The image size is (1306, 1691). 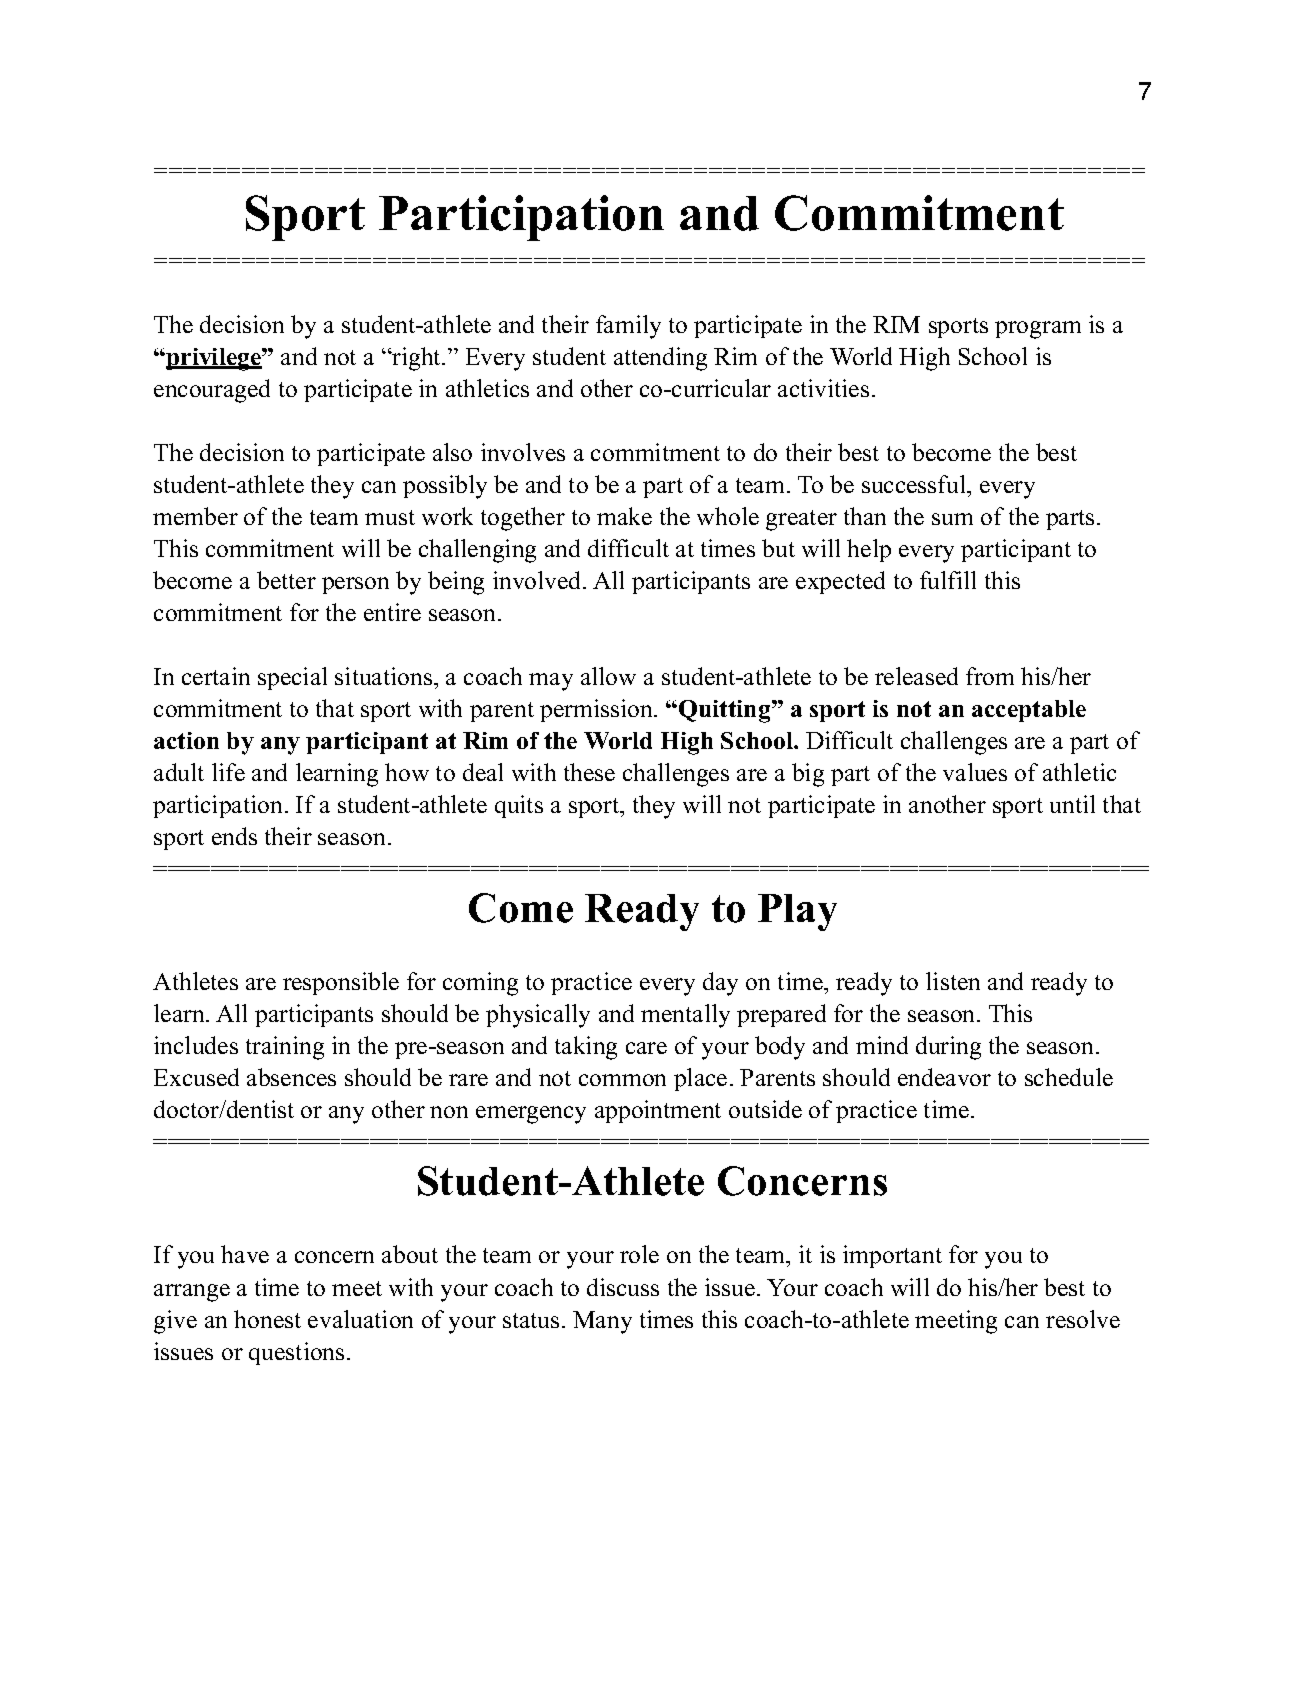 What do you see at coordinates (267, 1319) in the page?
I see `honest` at bounding box center [267, 1319].
